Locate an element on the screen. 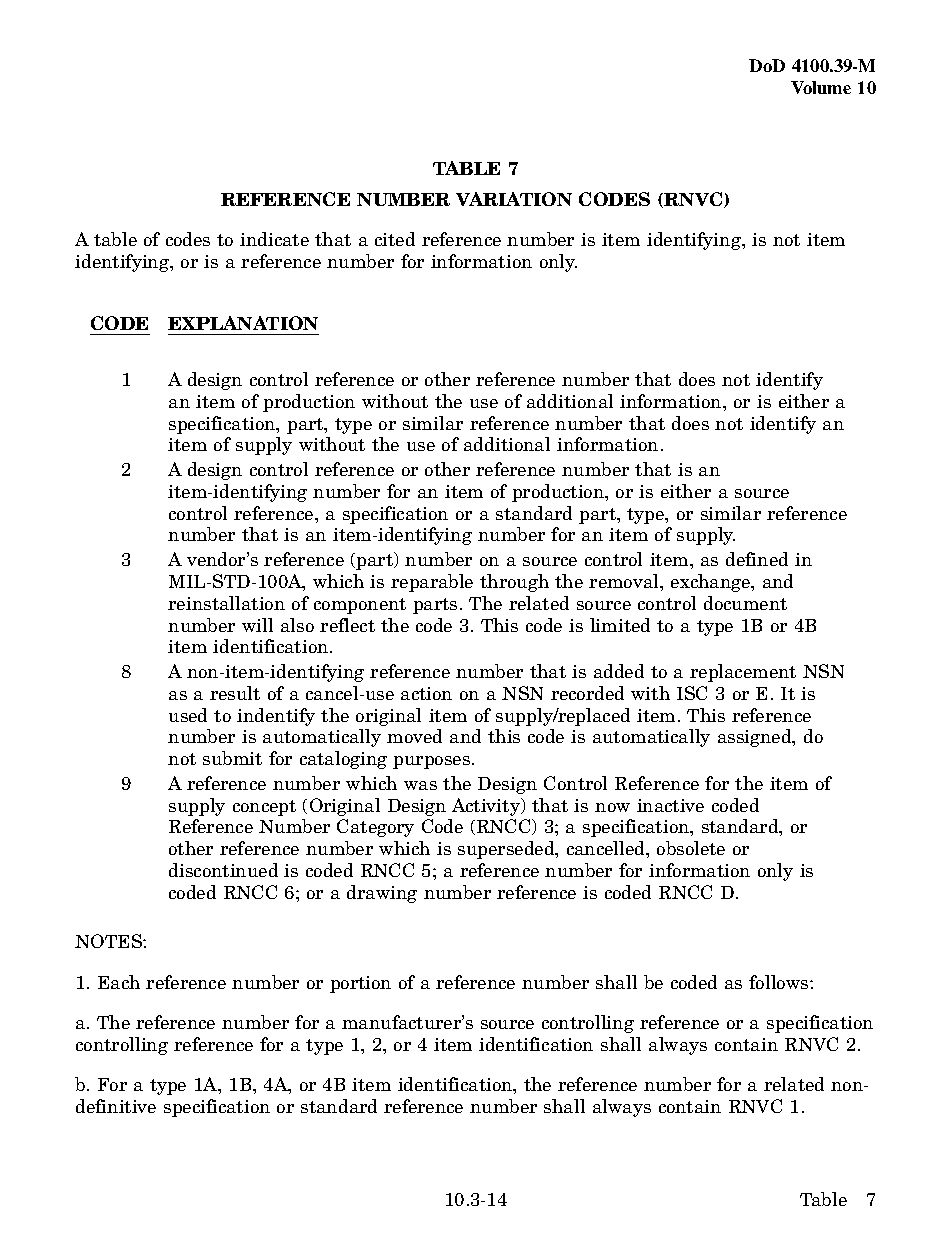 The height and width of the screenshot is (1233, 952). portion is located at coordinates (360, 984).
